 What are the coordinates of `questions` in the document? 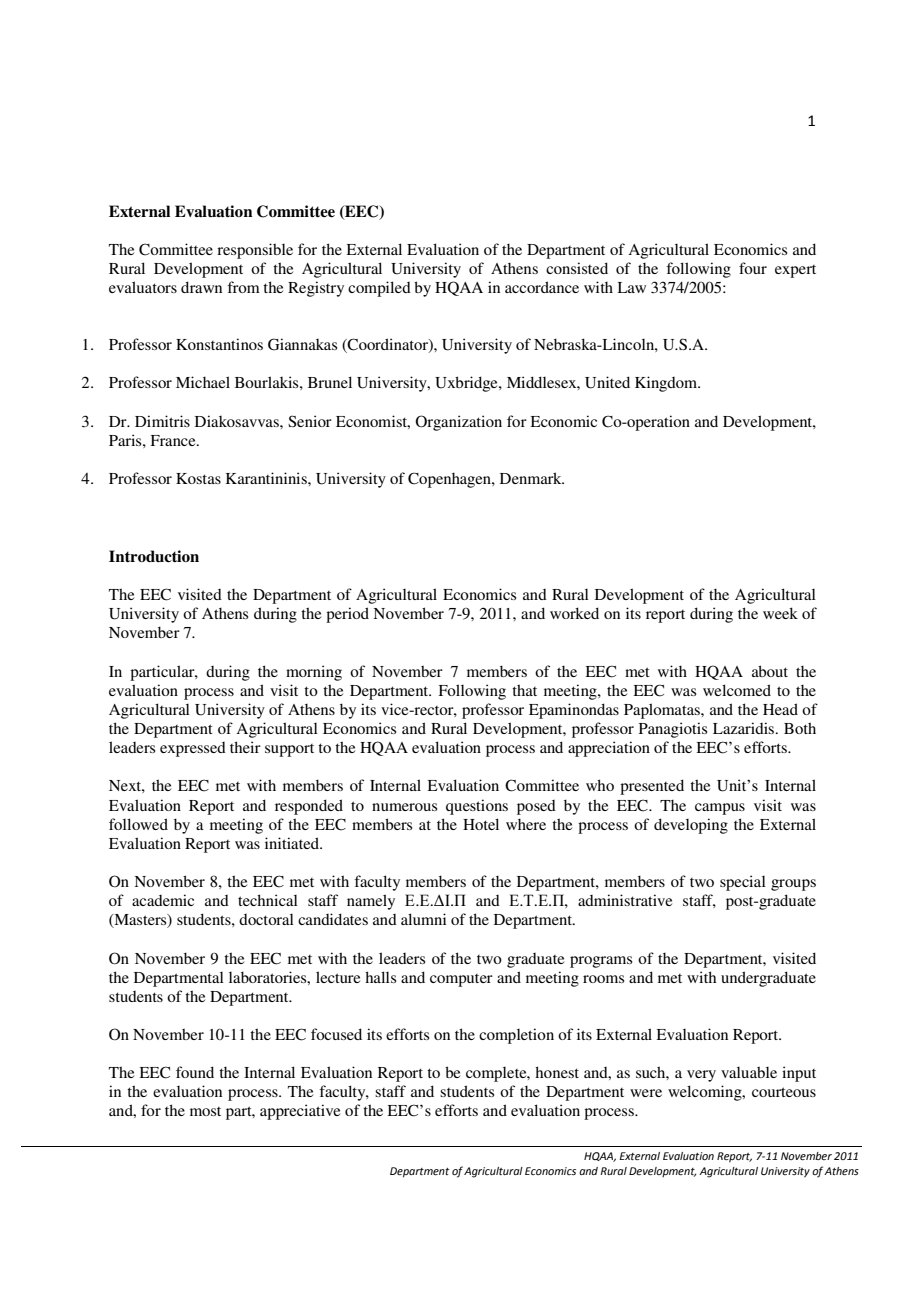 It's located at (477, 807).
